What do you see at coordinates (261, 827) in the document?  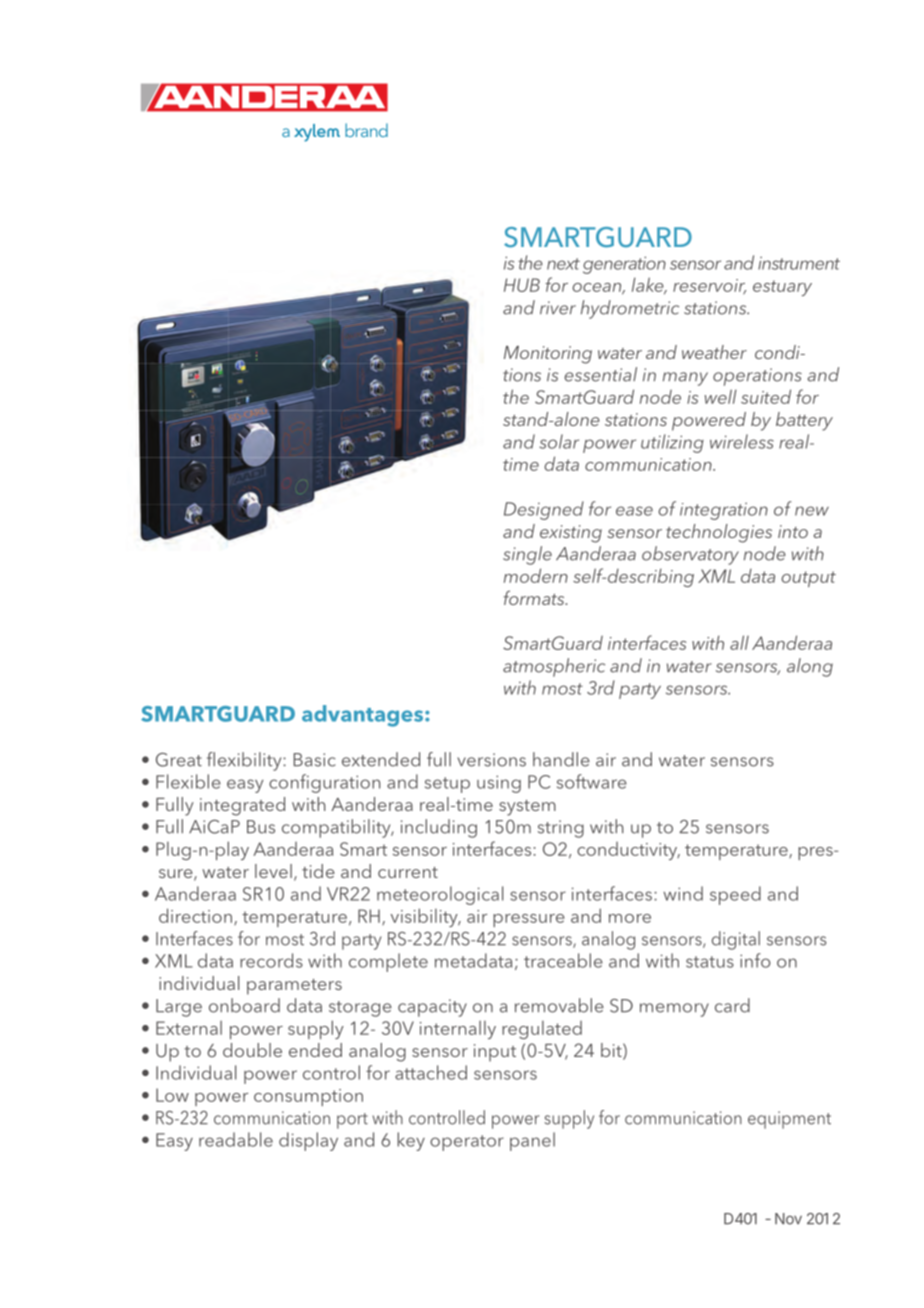 I see `Bus` at bounding box center [261, 827].
